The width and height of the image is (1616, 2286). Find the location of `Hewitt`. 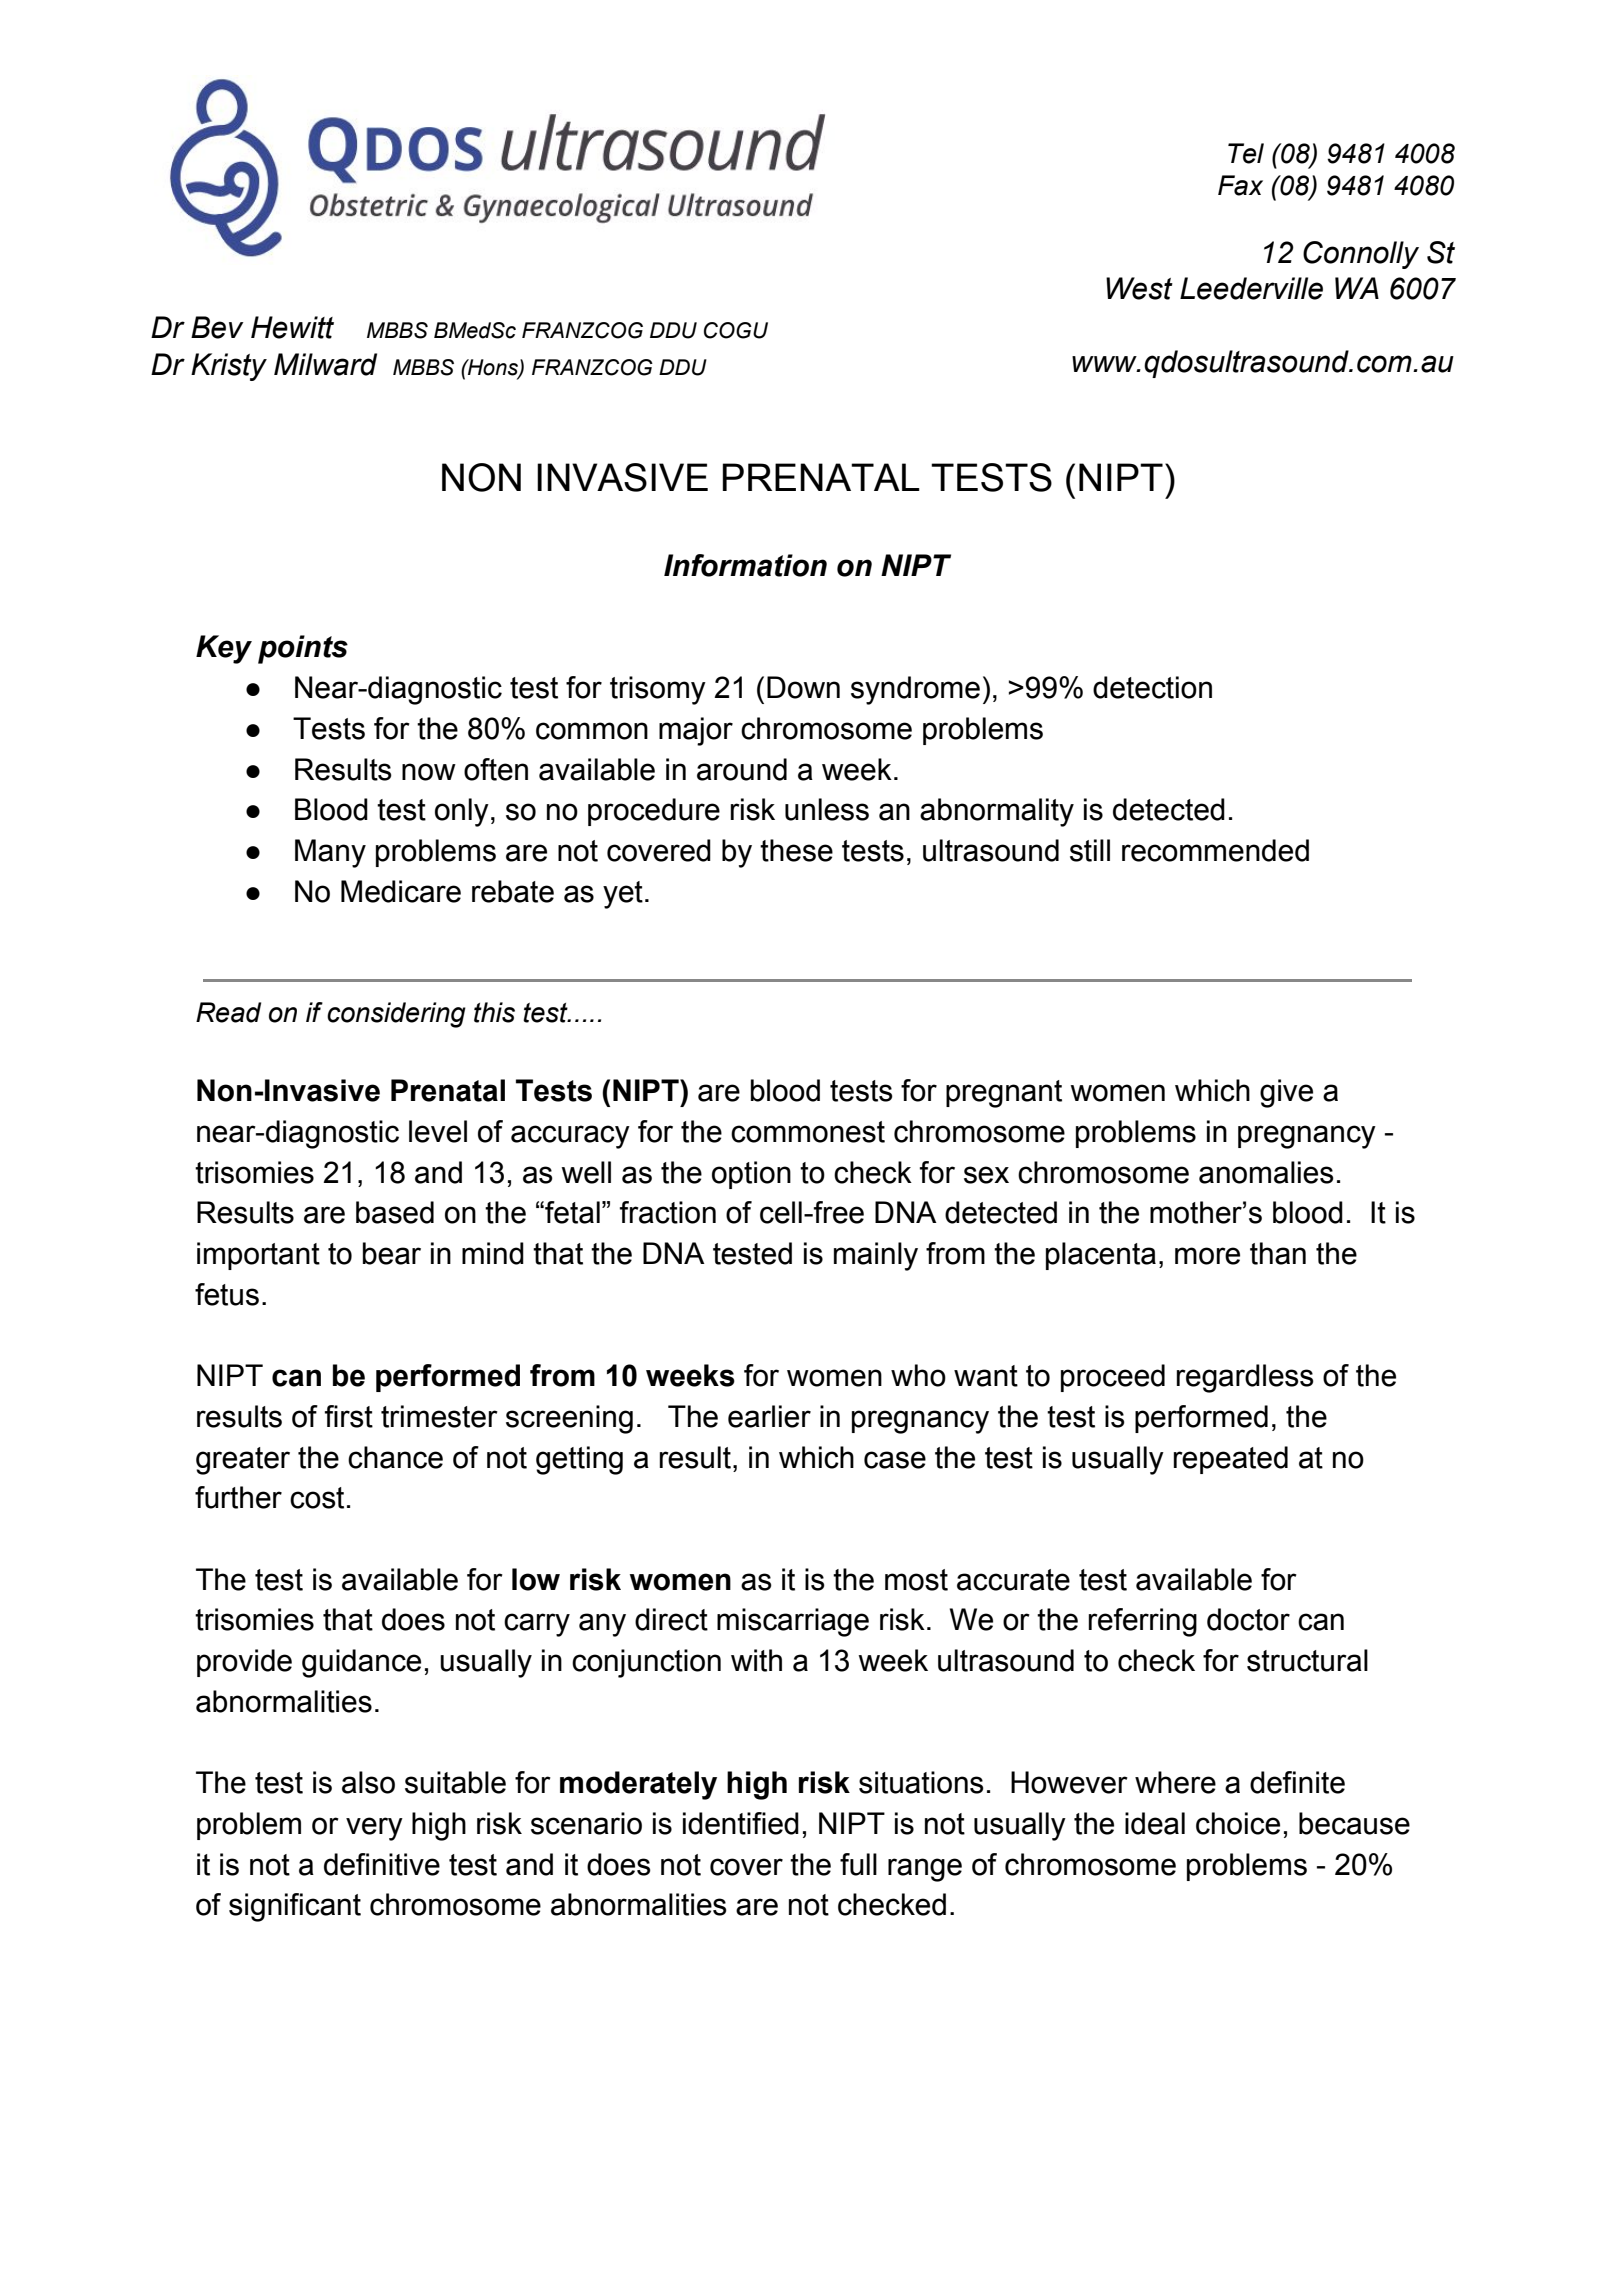

Hewitt is located at coordinates (292, 327).
